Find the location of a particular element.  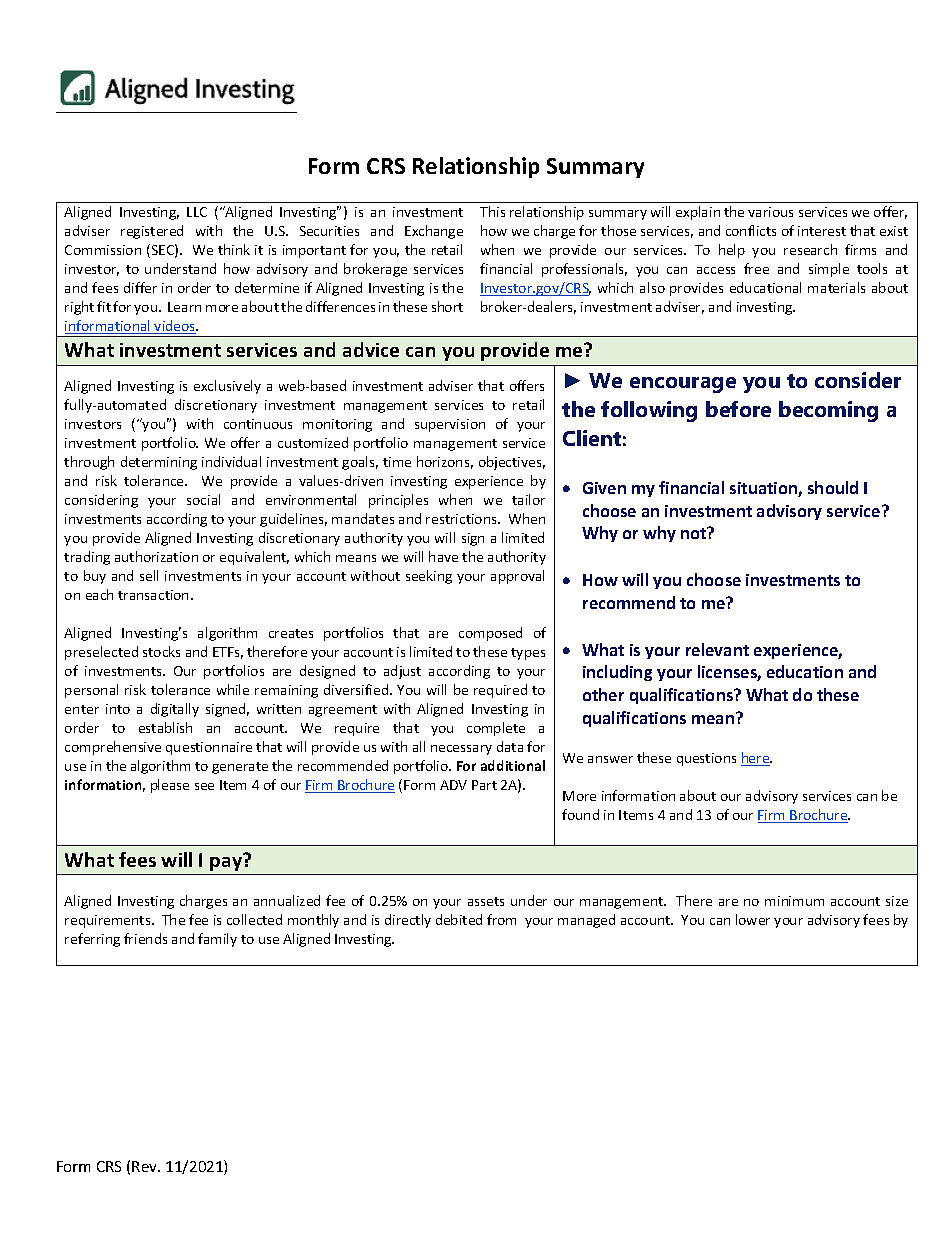

should is located at coordinates (833, 487).
